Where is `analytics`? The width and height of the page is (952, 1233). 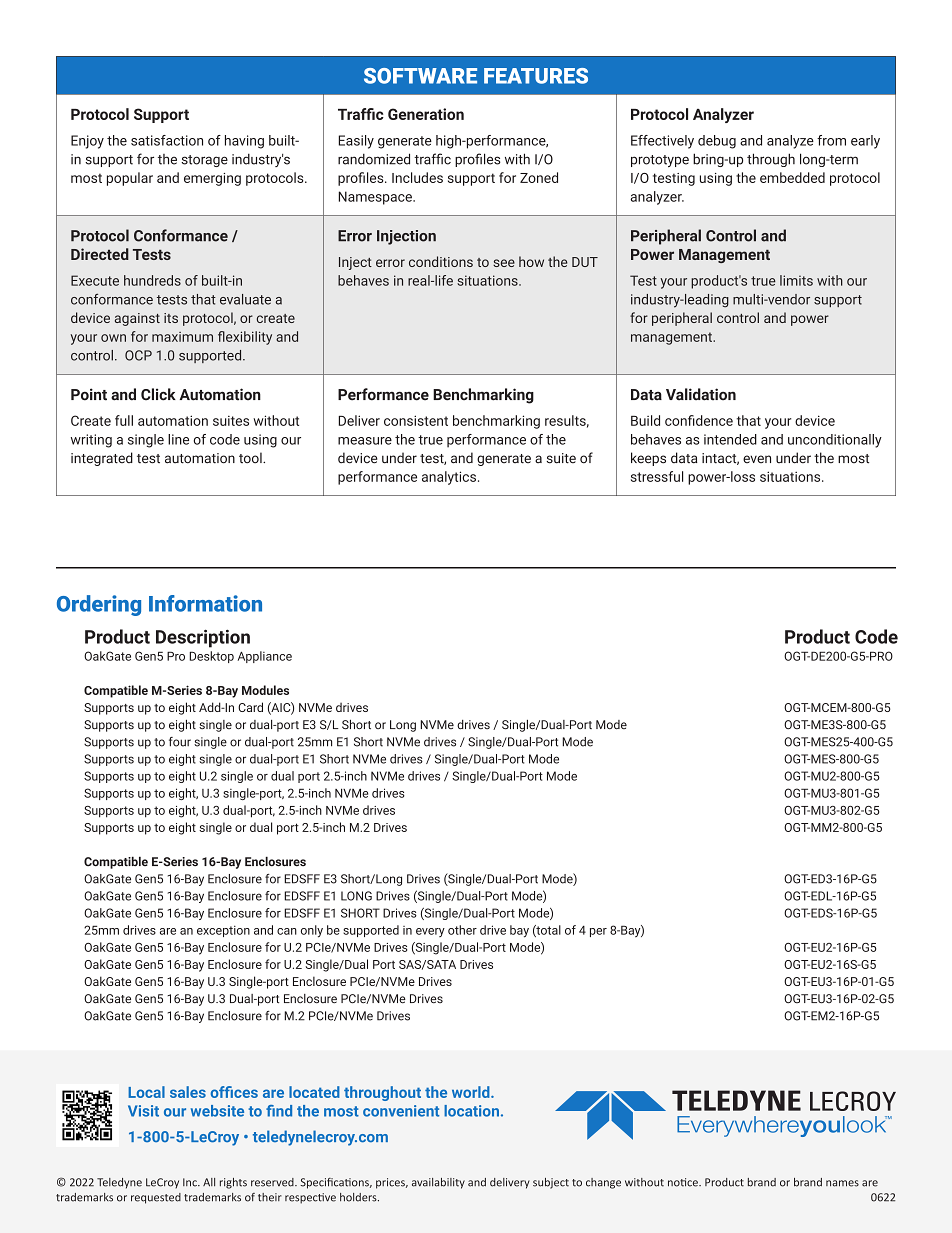 analytics is located at coordinates (449, 478).
